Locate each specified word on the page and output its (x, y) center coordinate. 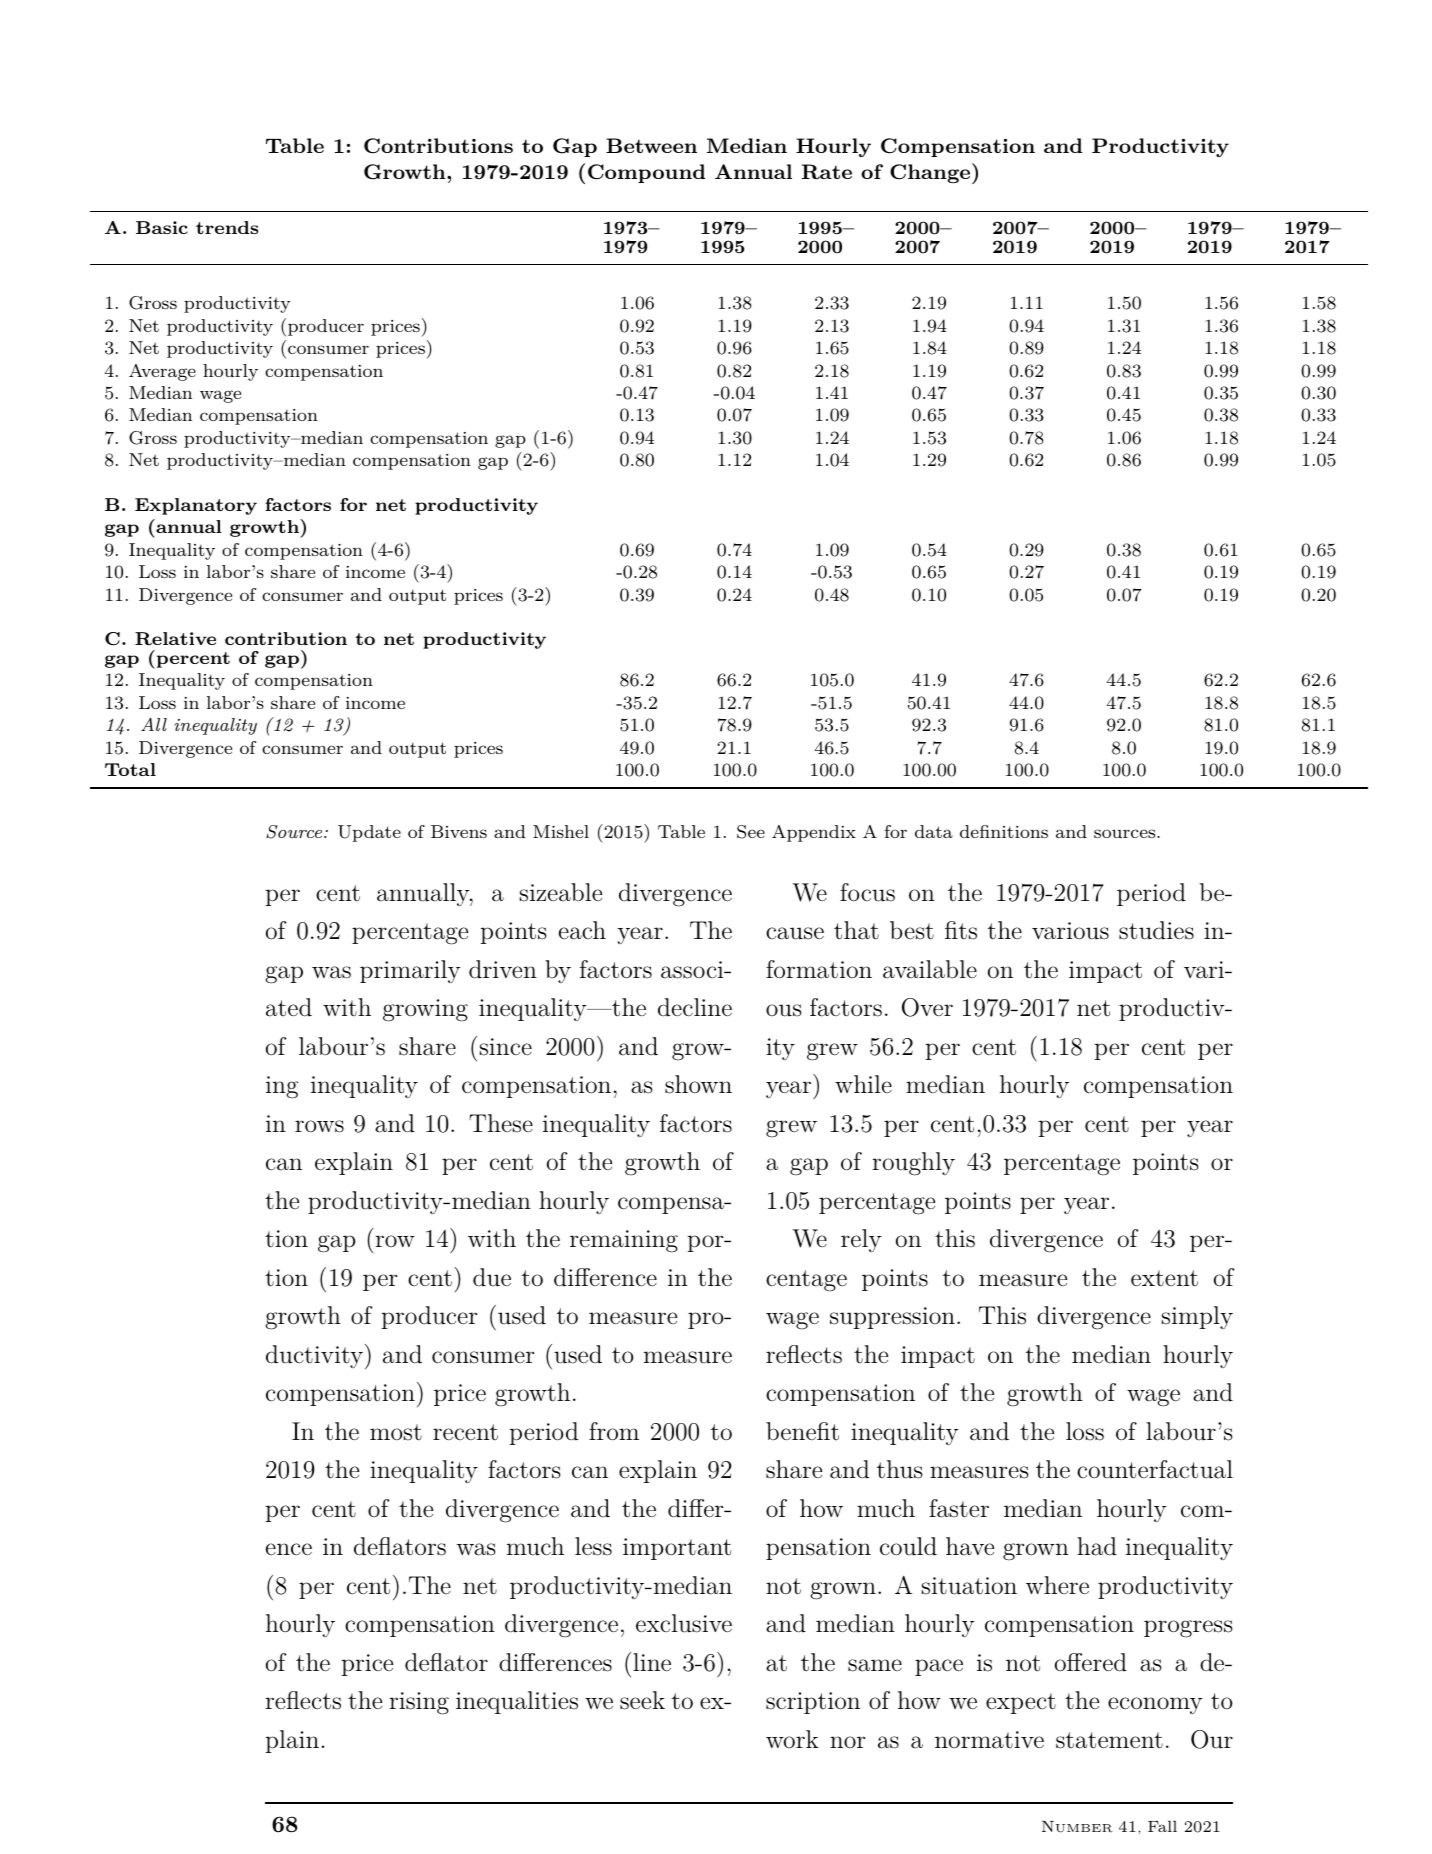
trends (227, 227)
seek (642, 1700)
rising (419, 1703)
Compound (646, 173)
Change (930, 173)
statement (1109, 1740)
